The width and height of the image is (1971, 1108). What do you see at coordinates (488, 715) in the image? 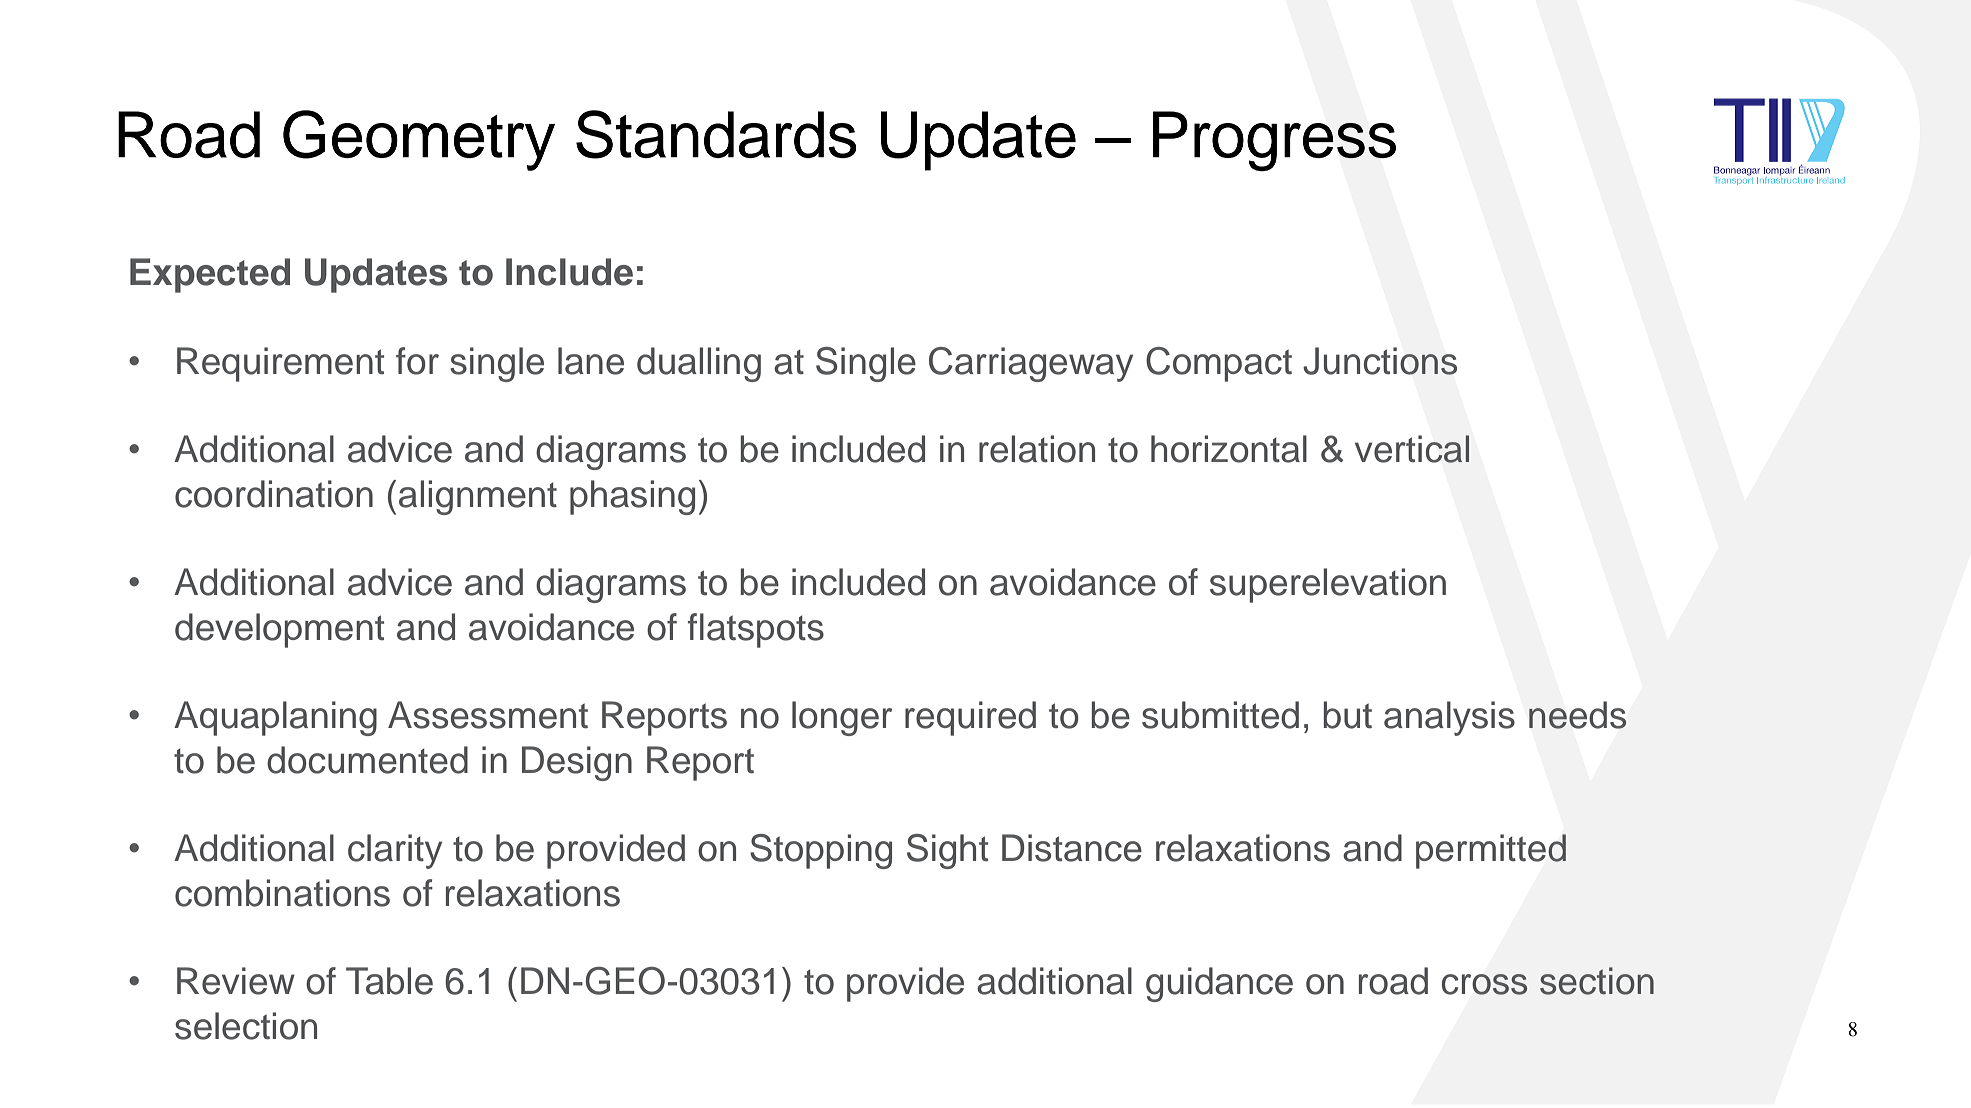
I see `Assessment` at bounding box center [488, 715].
